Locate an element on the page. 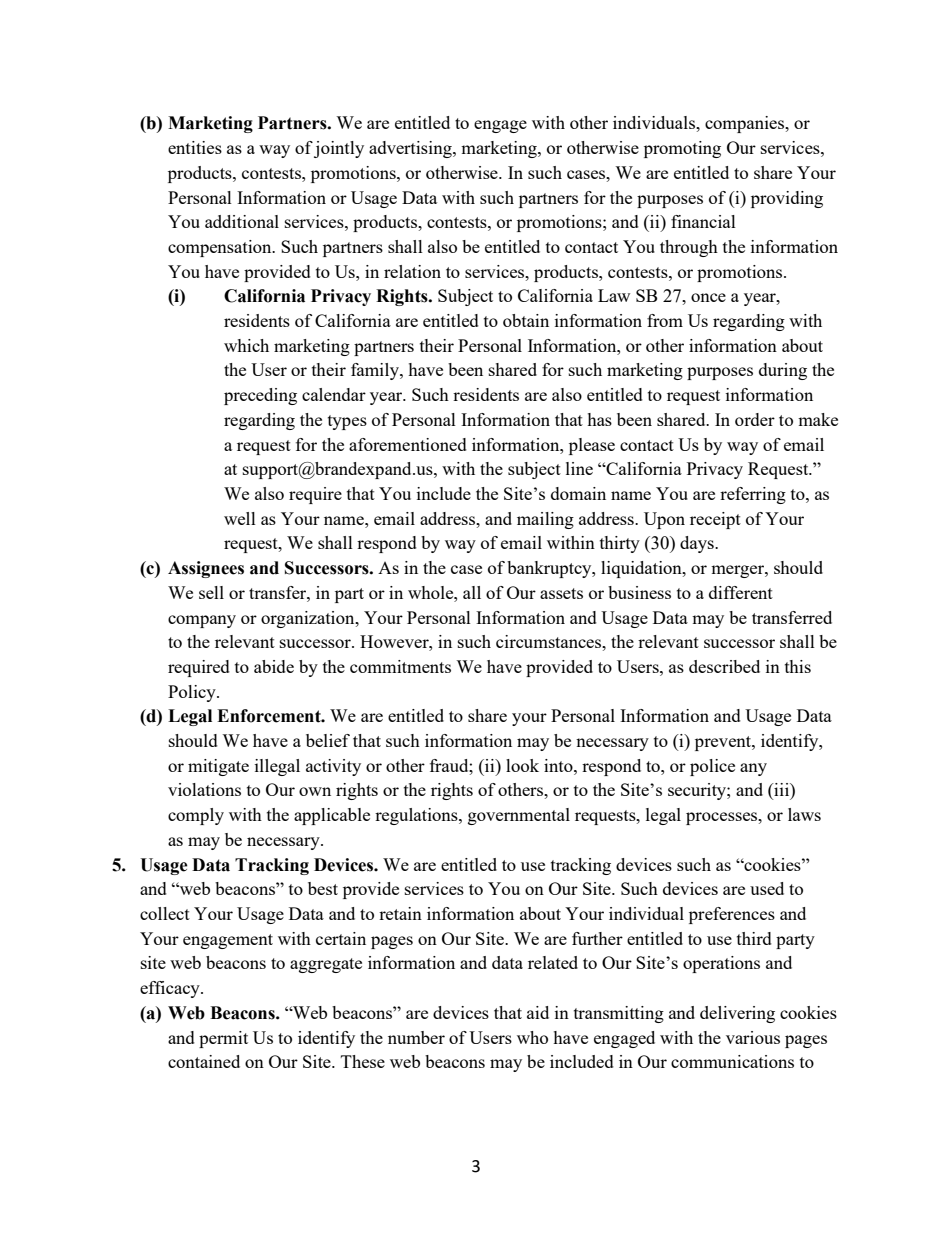 The width and height of the page is (952, 1233). look is located at coordinates (522, 765).
